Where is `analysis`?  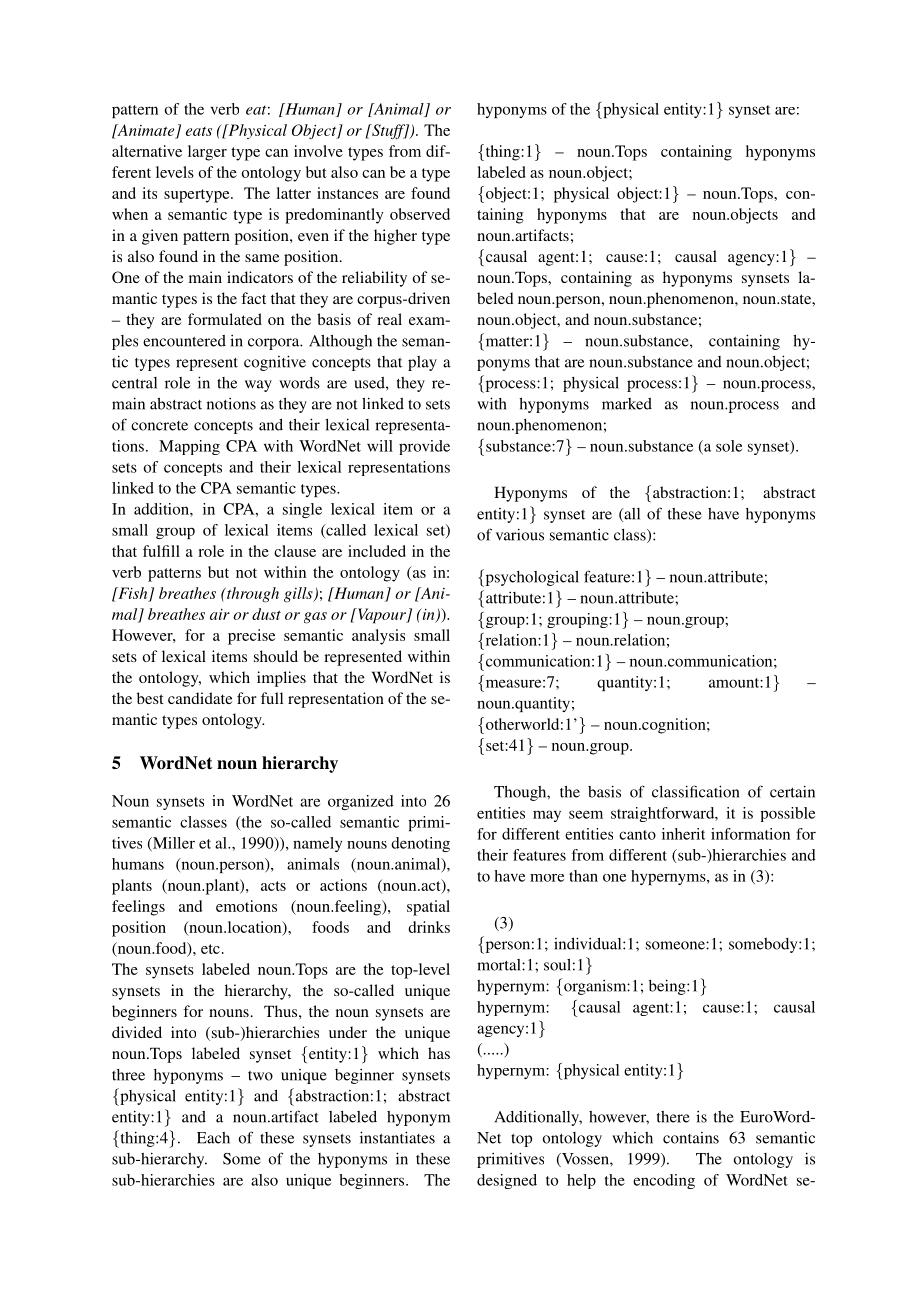
analysis is located at coordinates (378, 637).
